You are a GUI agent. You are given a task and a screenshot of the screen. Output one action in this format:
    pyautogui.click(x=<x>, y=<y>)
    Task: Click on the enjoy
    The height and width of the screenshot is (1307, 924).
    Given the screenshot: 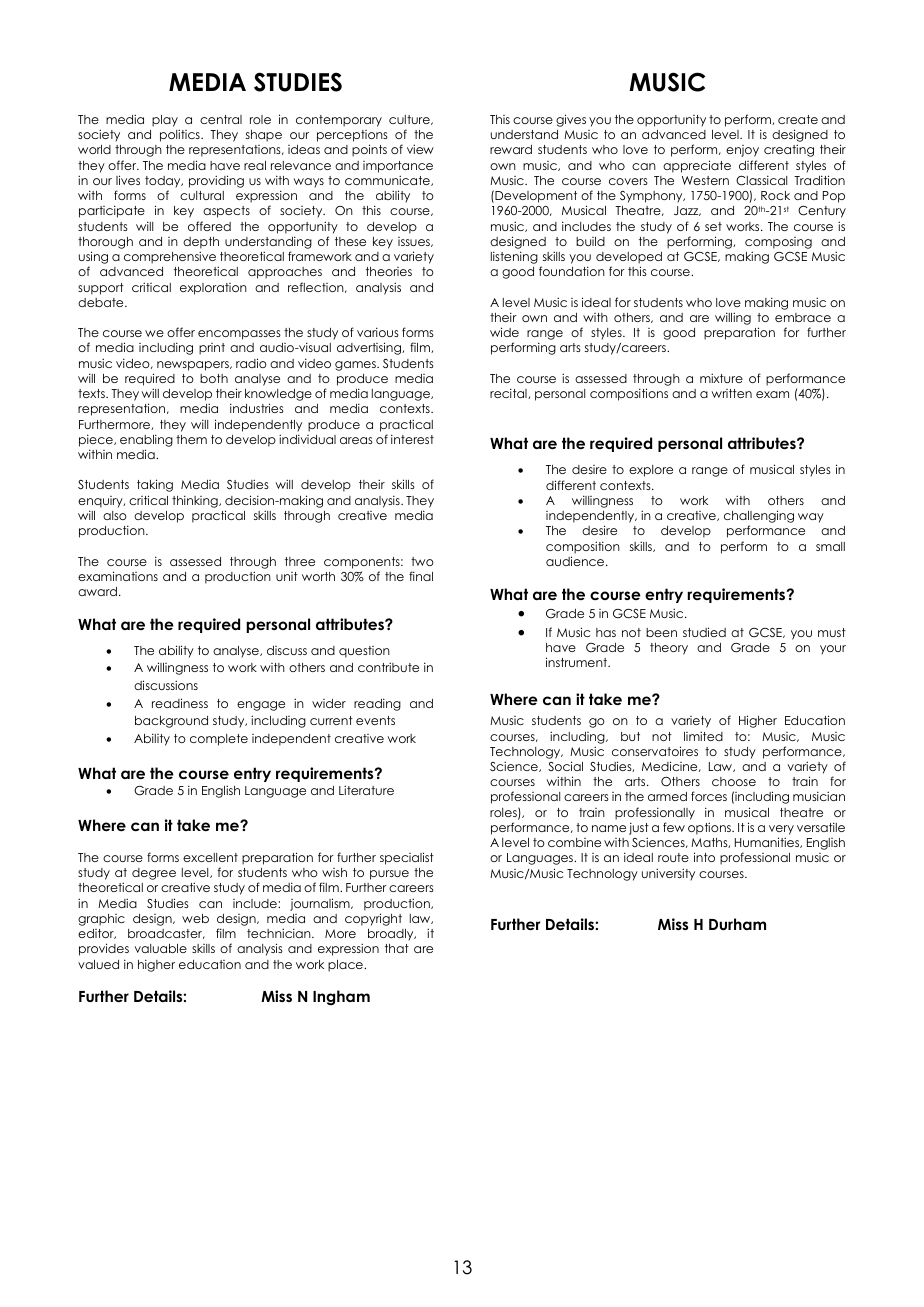 What is the action you would take?
    pyautogui.click(x=742, y=151)
